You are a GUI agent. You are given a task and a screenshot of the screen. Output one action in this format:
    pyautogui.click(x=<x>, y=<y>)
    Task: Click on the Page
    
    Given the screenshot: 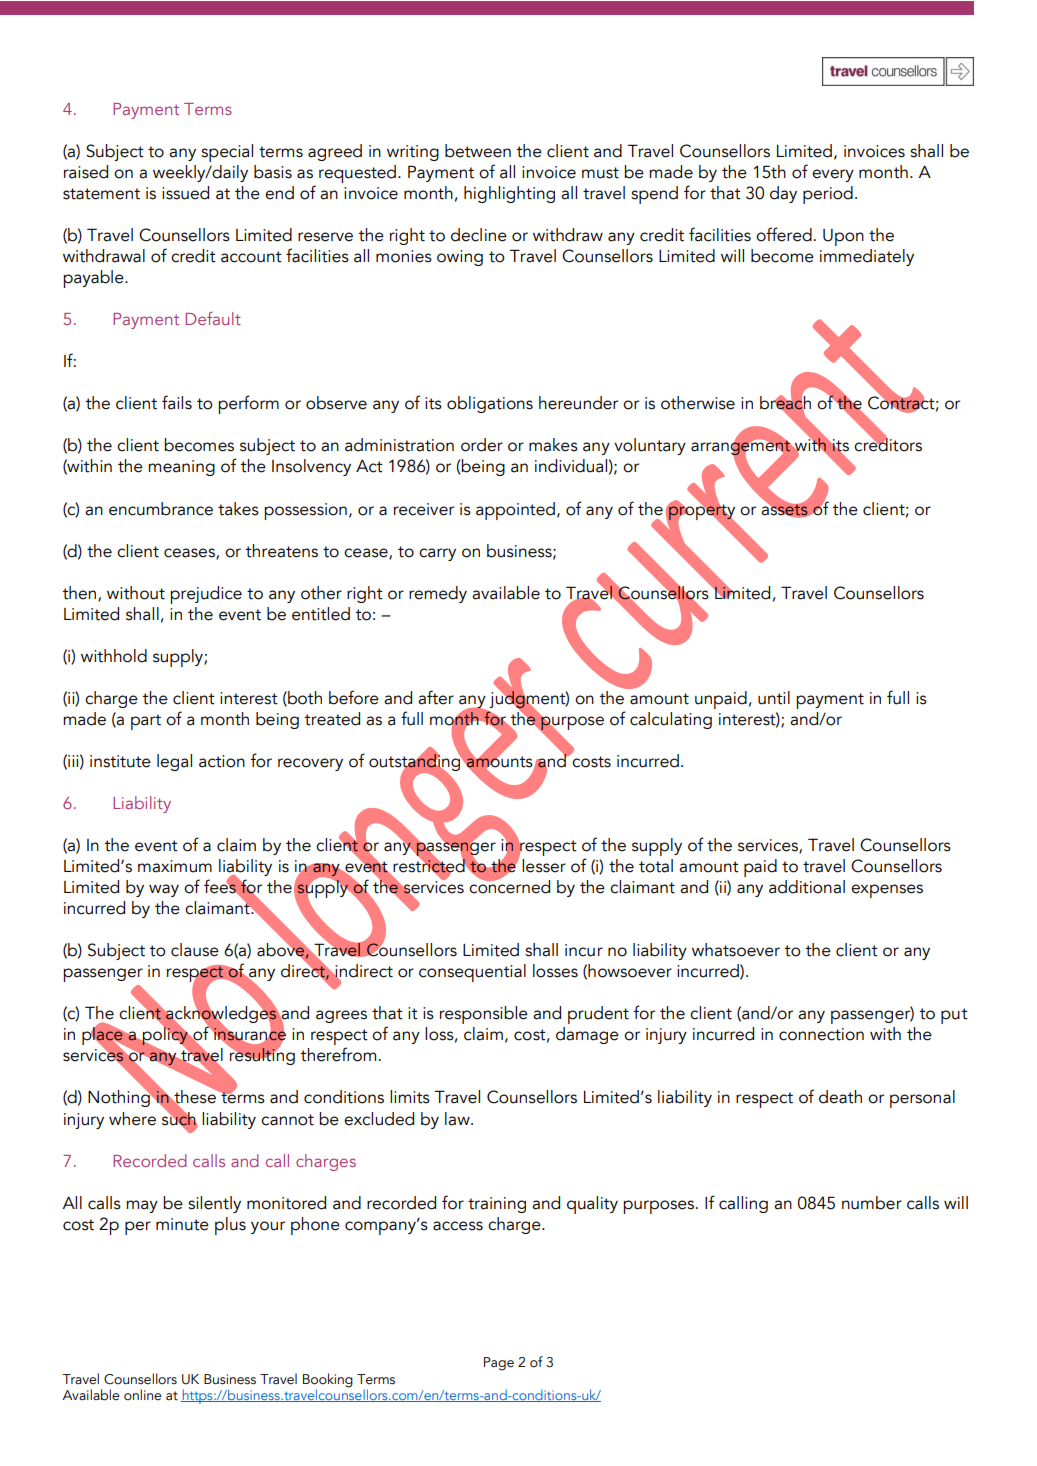 What is the action you would take?
    pyautogui.click(x=499, y=1364)
